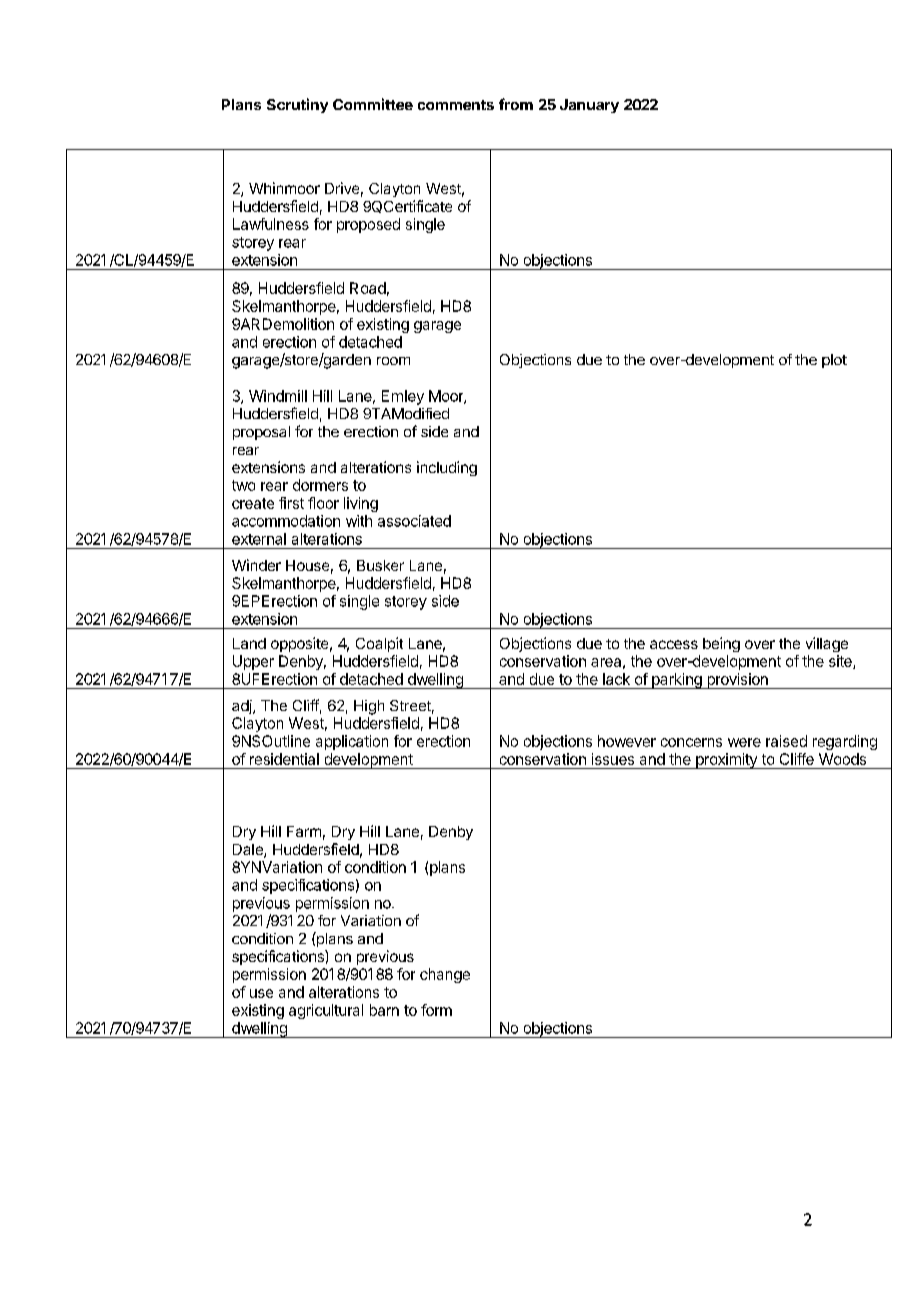 This document has height=1308, width=924. What do you see at coordinates (726, 761) in the document?
I see `proximity` at bounding box center [726, 761].
